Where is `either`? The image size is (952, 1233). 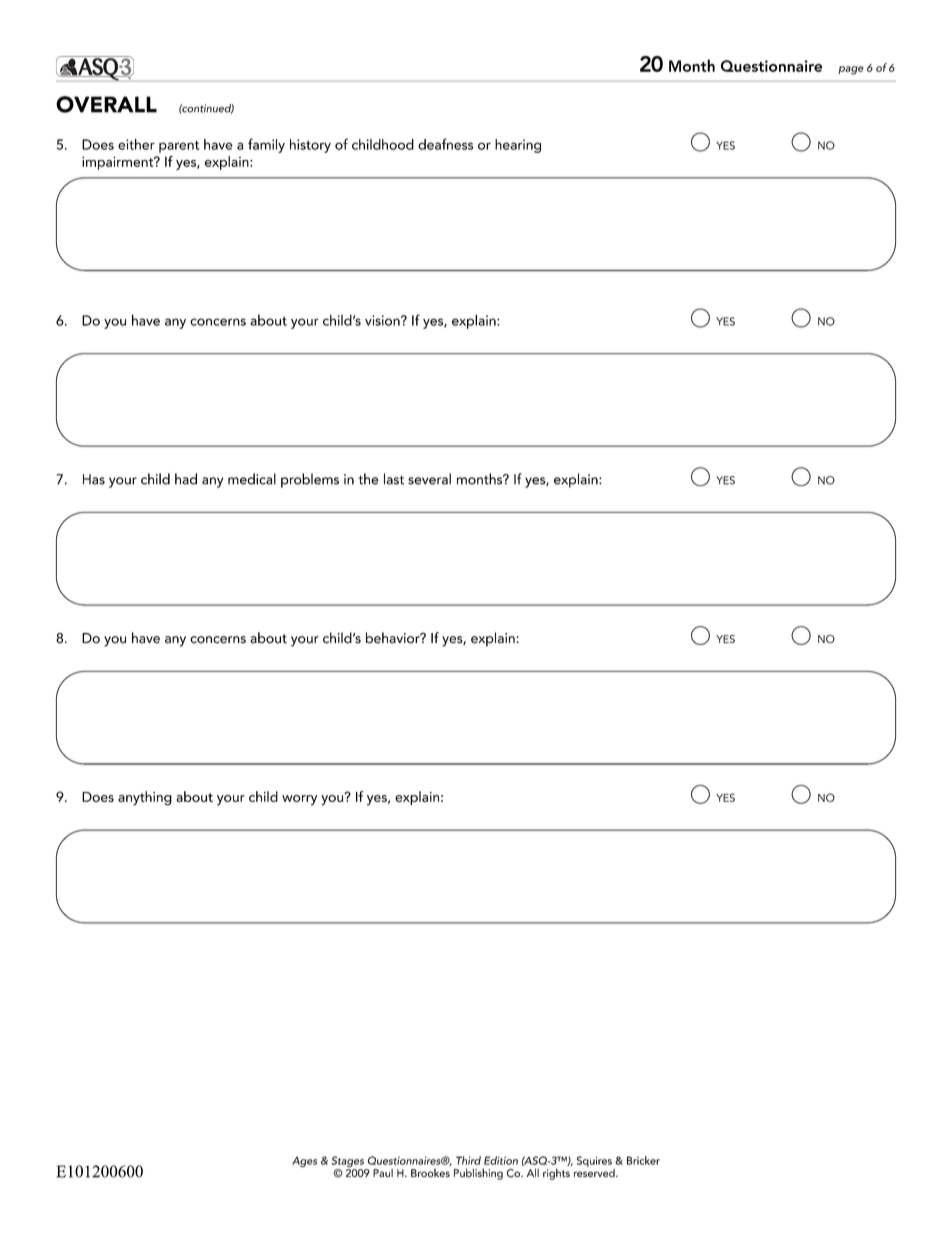 either is located at coordinates (136, 144).
